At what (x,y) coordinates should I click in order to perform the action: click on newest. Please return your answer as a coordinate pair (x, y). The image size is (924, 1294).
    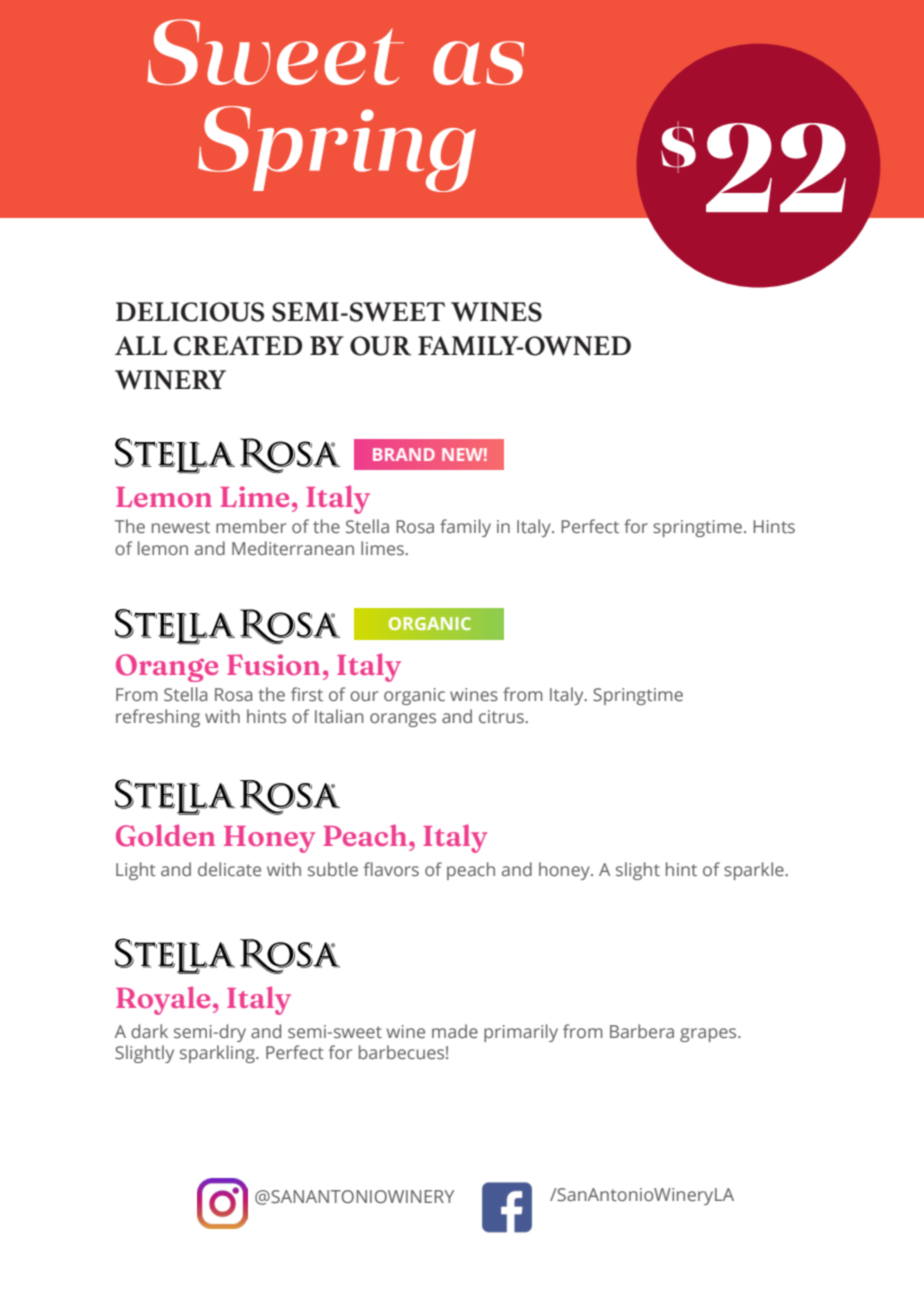
    Looking at the image, I should click on (181, 527).
